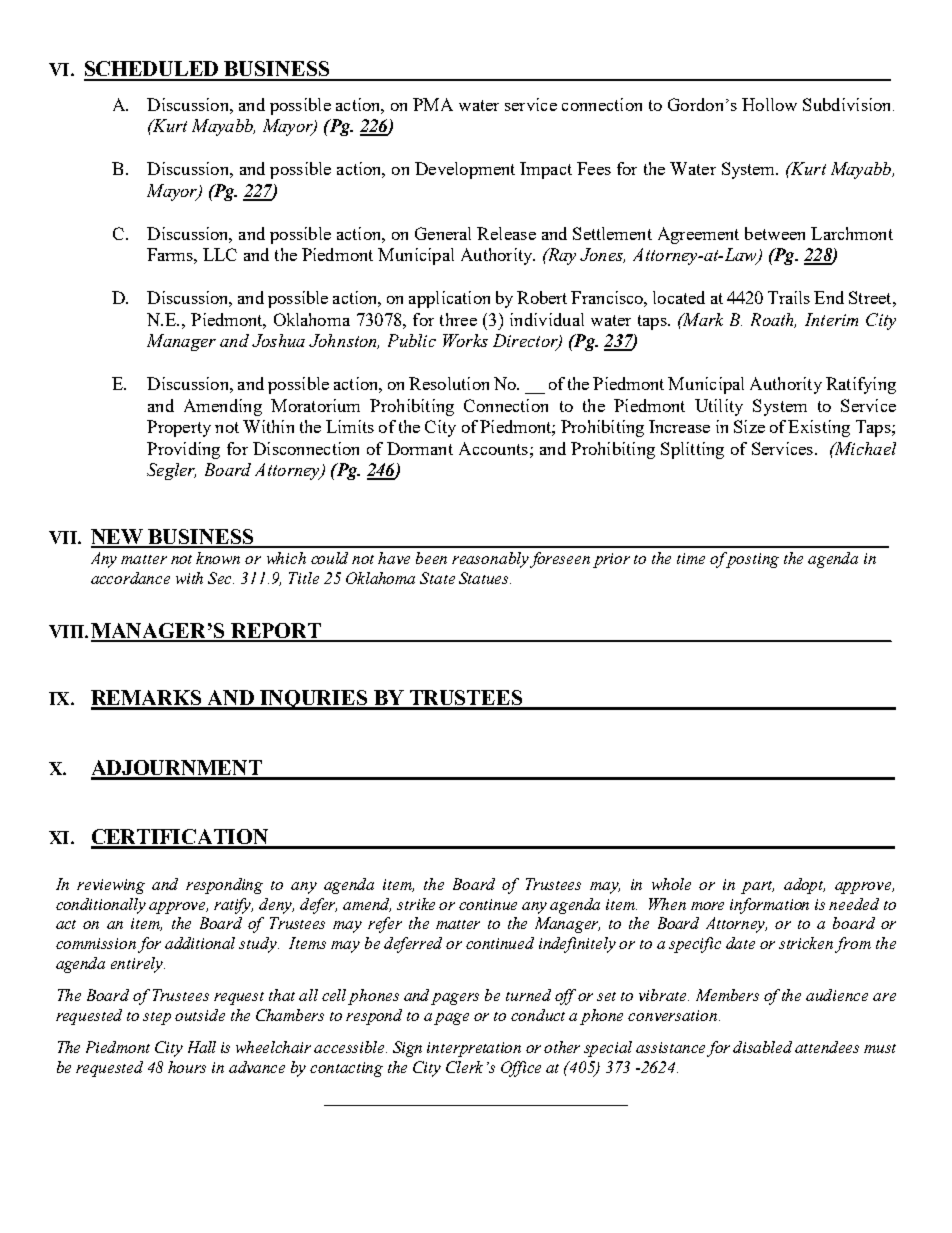 The height and width of the document is (1233, 952). I want to click on Hall, so click(202, 1047).
